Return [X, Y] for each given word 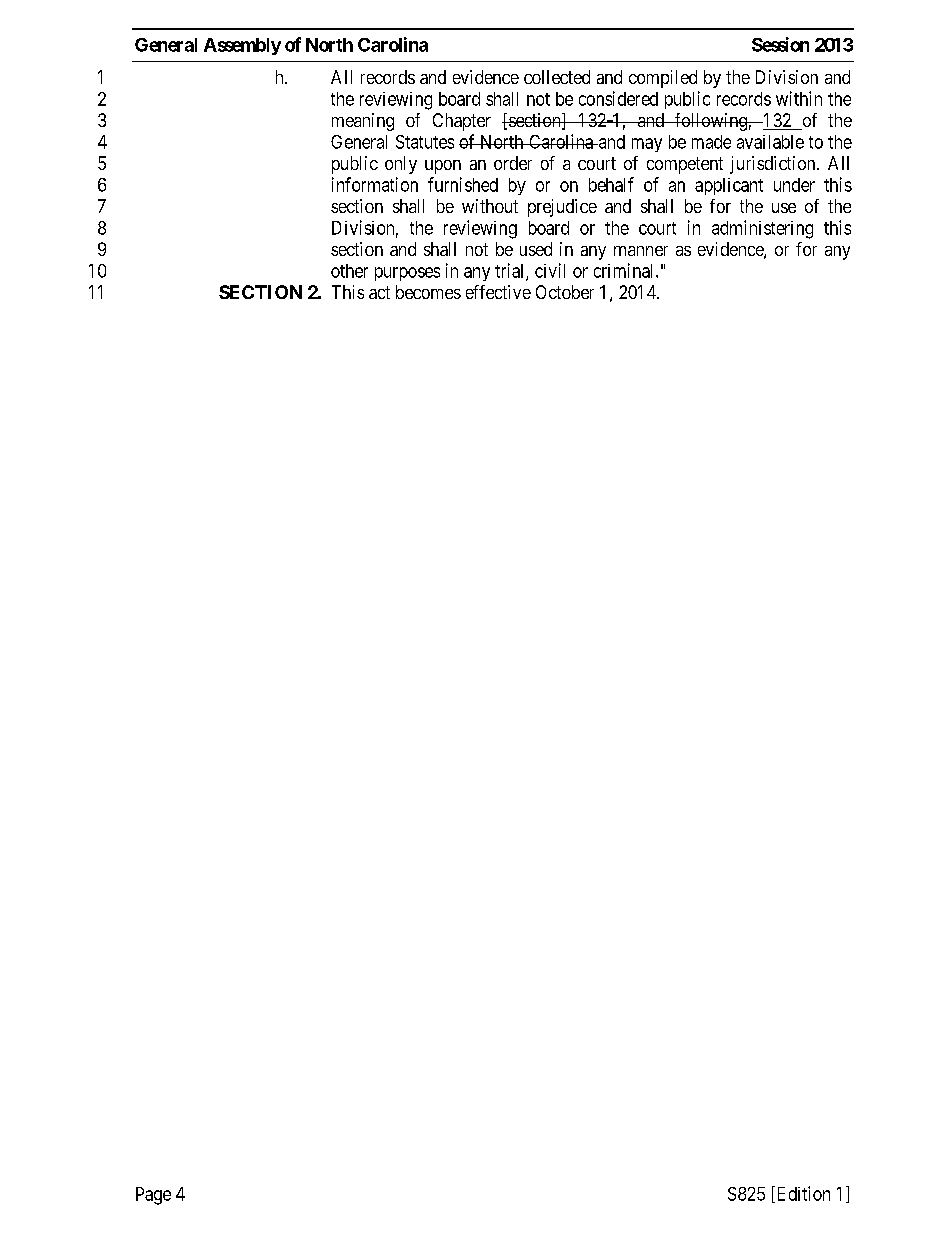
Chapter [462, 122]
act [379, 292]
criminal [625, 270]
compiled [663, 79]
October [565, 292]
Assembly [242, 46]
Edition [802, 1194]
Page [153, 1196]
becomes [428, 292]
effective [498, 292]
